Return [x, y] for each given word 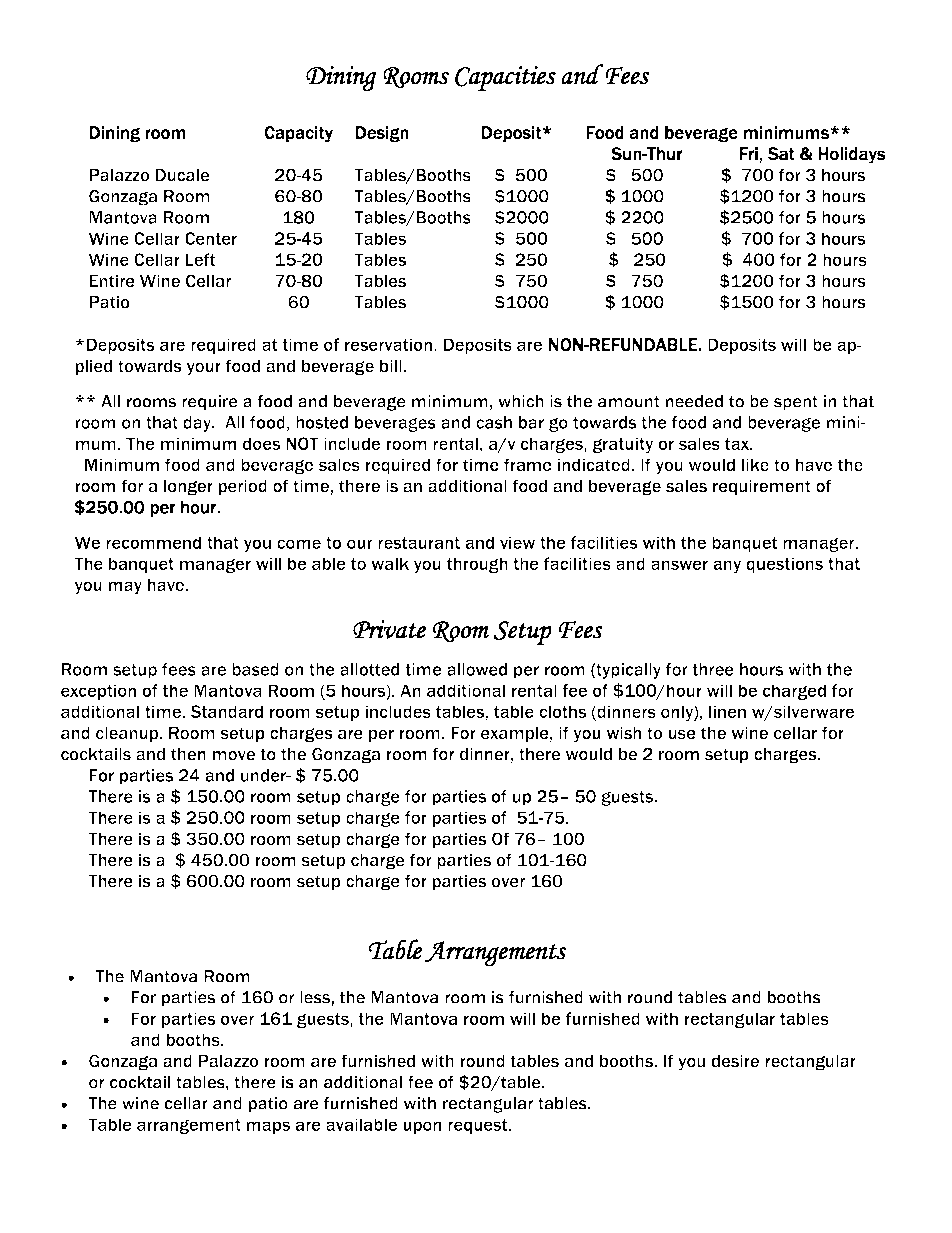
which [521, 401]
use [682, 734]
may [125, 588]
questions [784, 565]
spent [796, 403]
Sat [781, 154]
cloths [562, 711]
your [203, 369]
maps [268, 1127]
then [188, 754]
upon [422, 1127]
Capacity [298, 134]
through [477, 565]
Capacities [505, 78]
